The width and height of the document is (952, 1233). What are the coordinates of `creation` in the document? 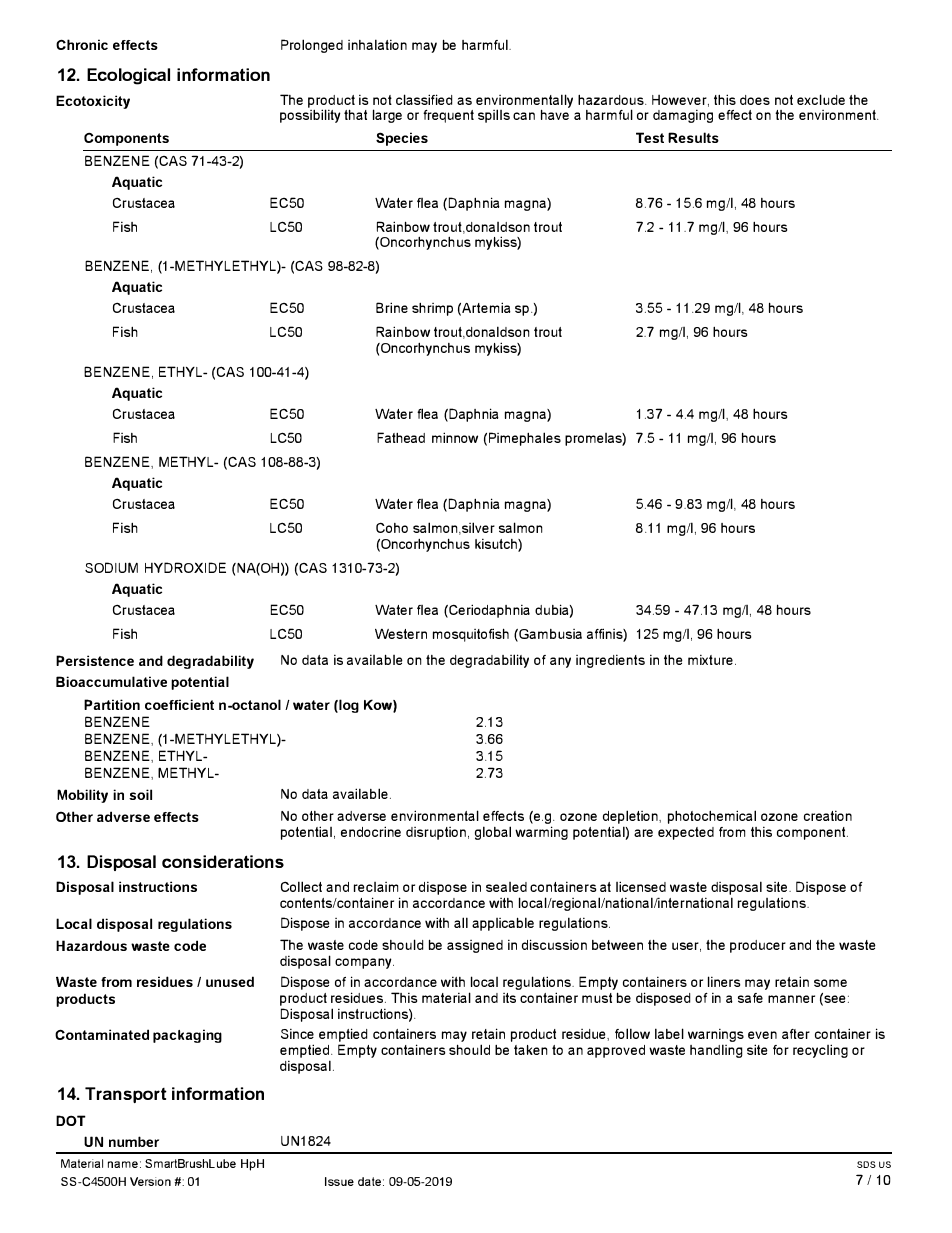 It's located at (828, 815).
